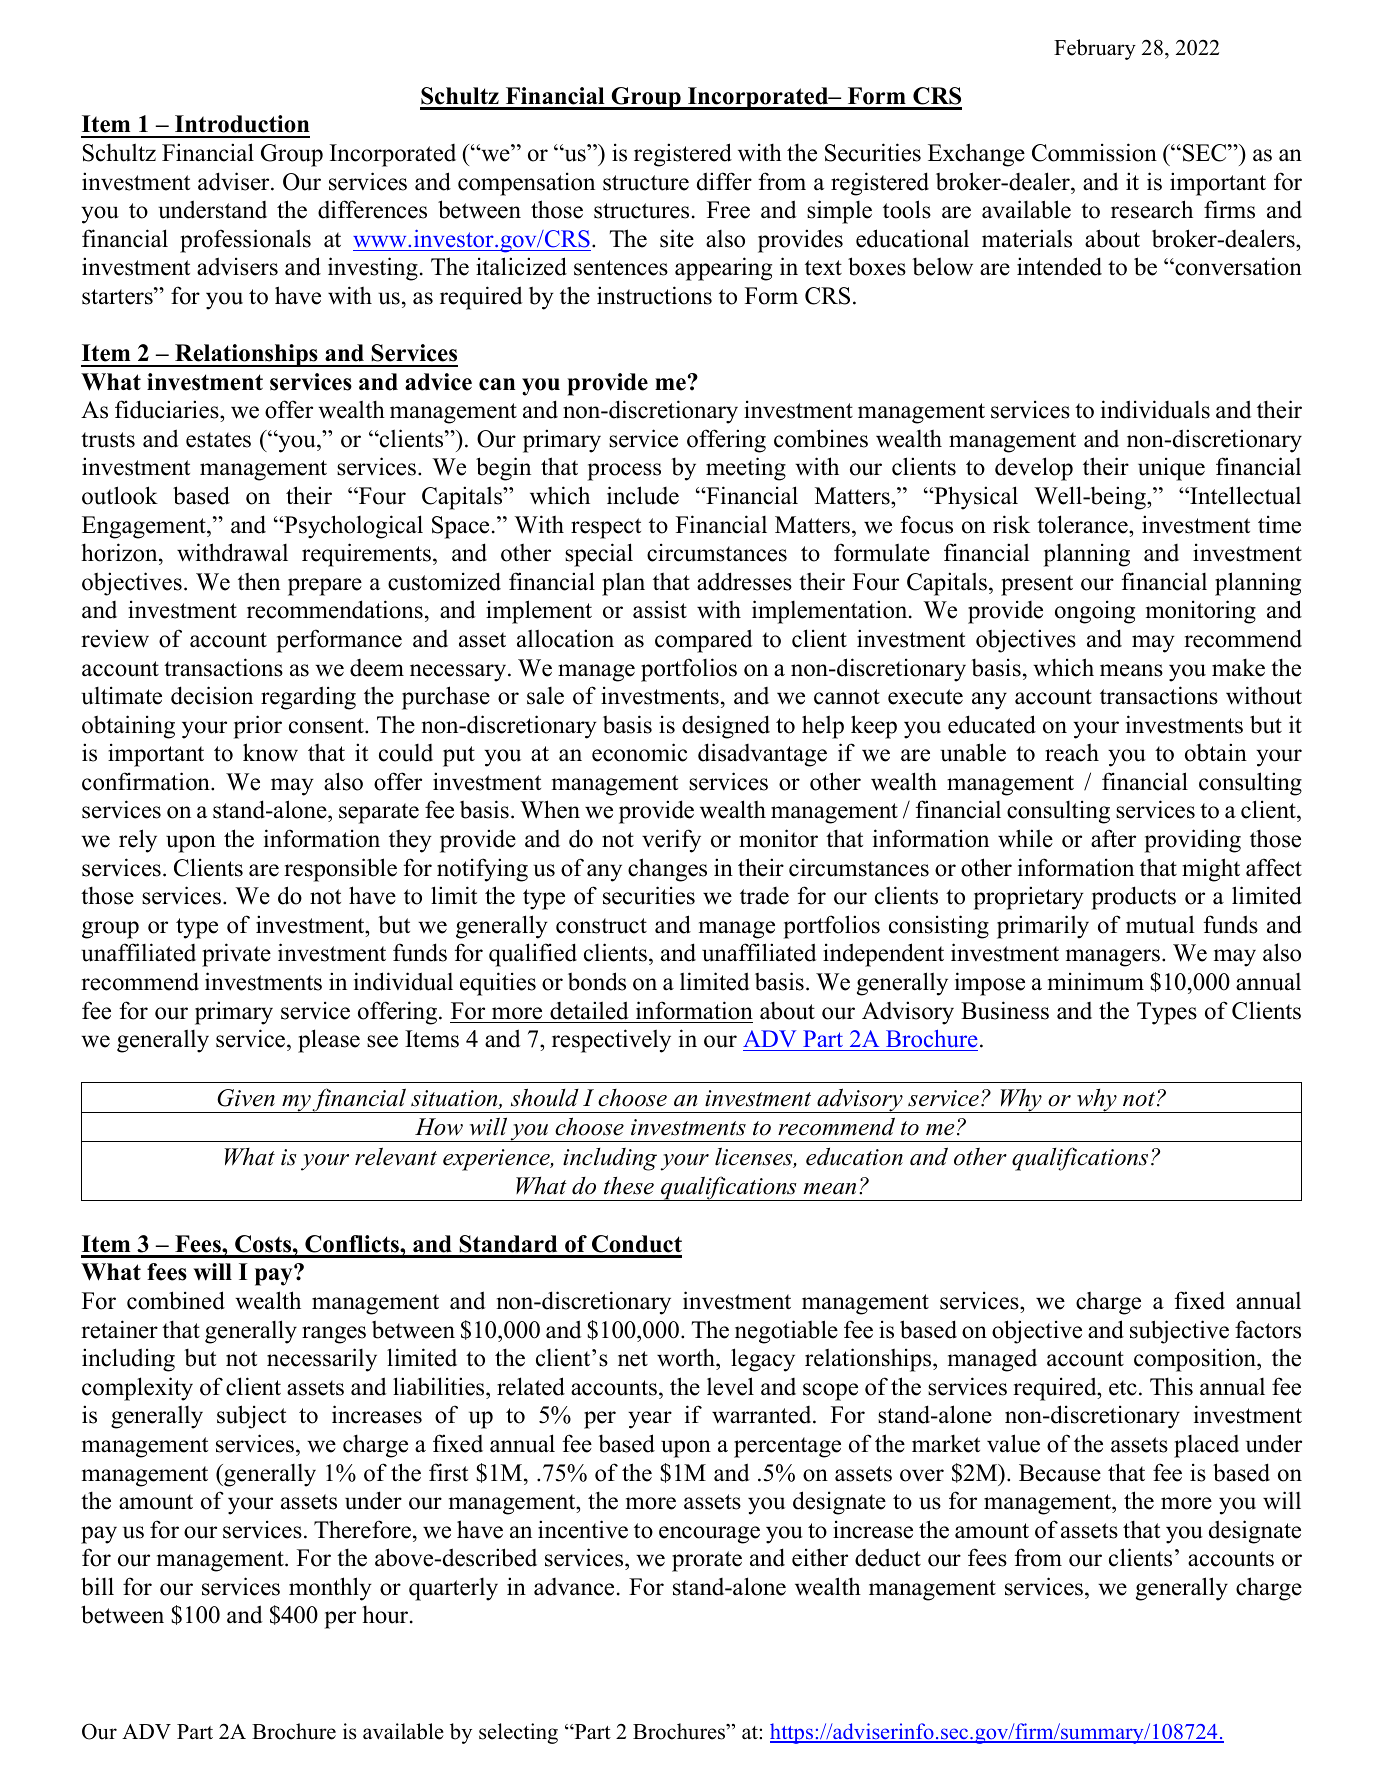 The image size is (1383, 1790). I want to click on changes, so click(667, 870).
